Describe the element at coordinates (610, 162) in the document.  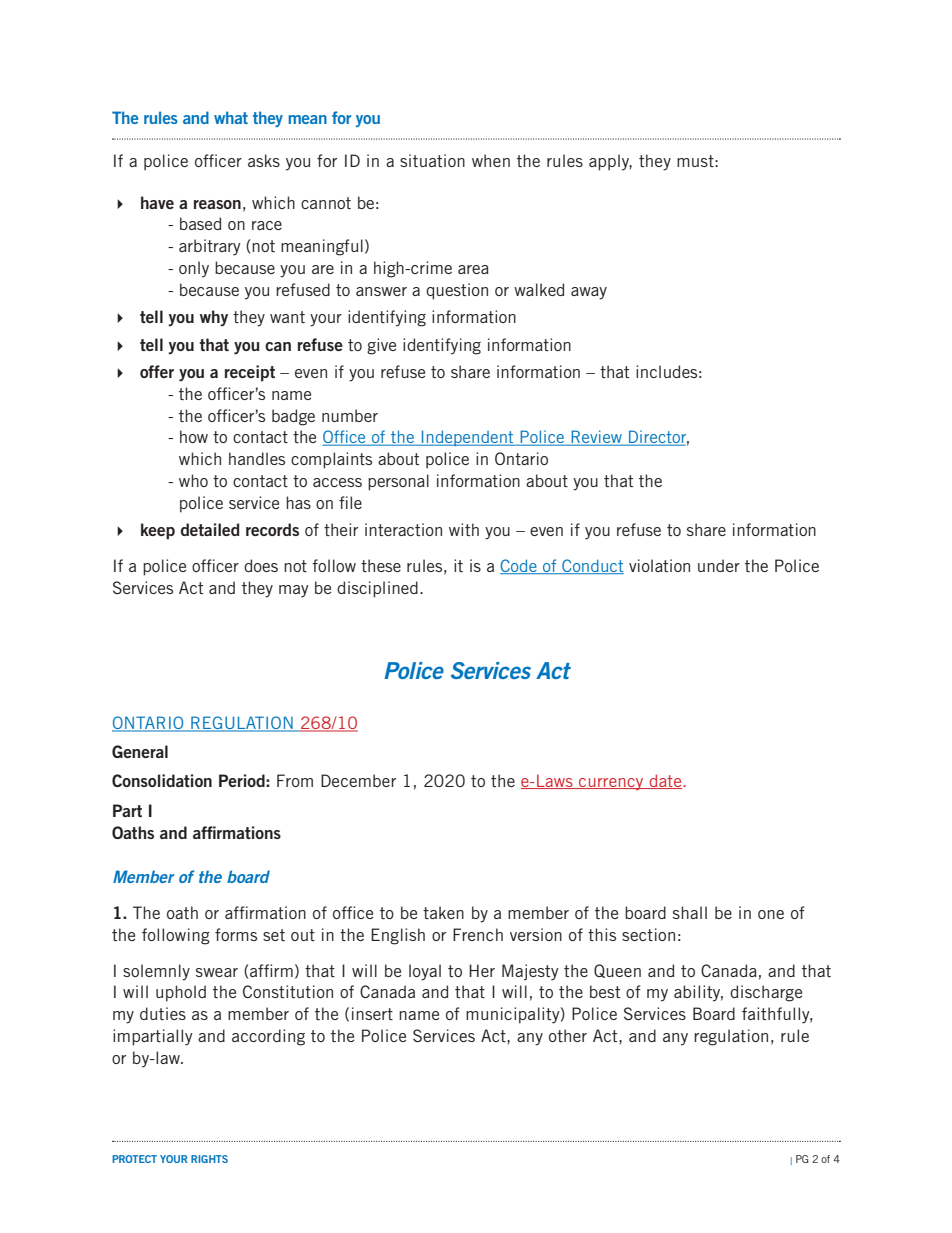
I see `apply` at that location.
